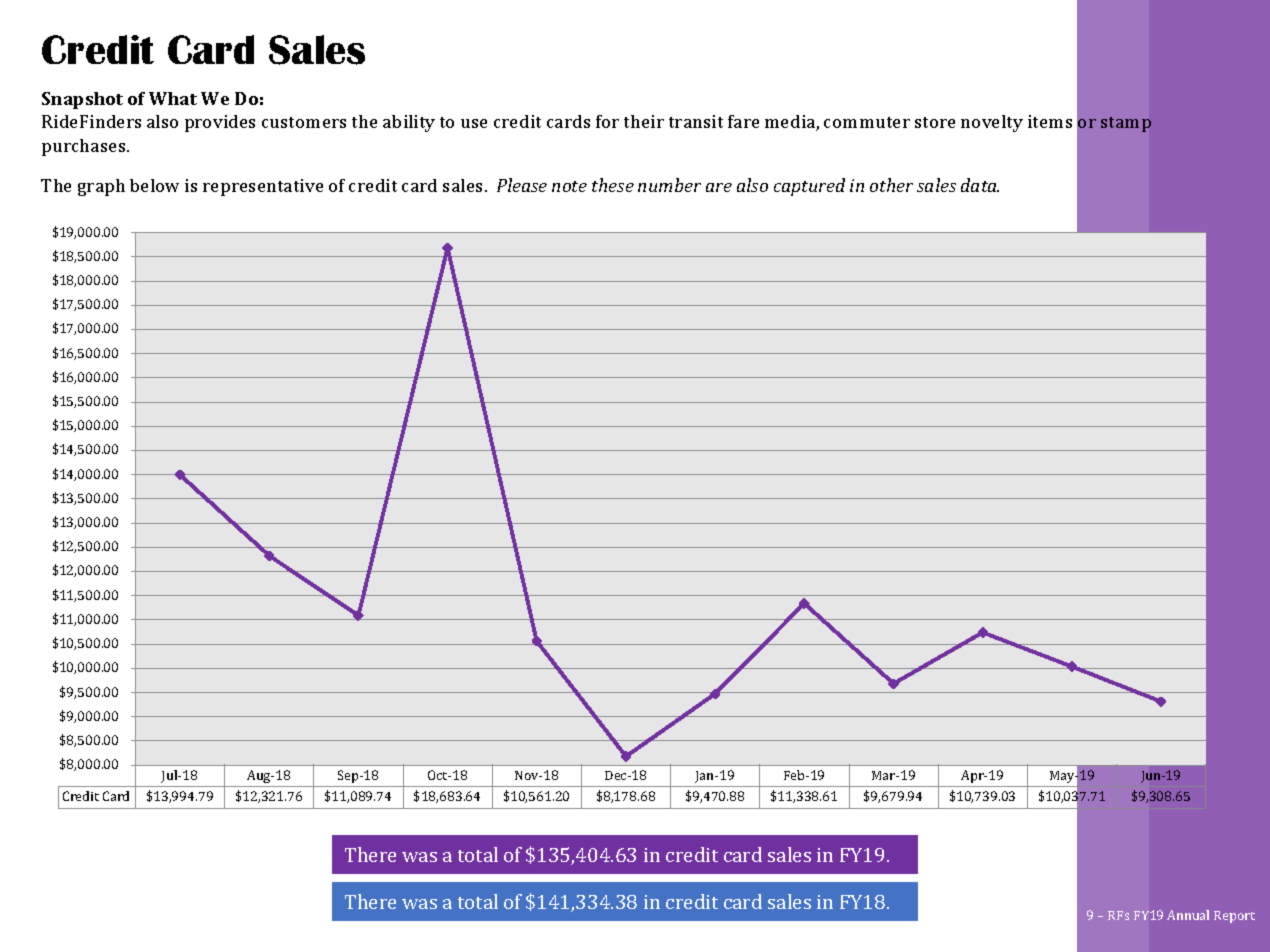 This document has width=1270, height=952. What do you see at coordinates (644, 121) in the document?
I see `their` at bounding box center [644, 121].
